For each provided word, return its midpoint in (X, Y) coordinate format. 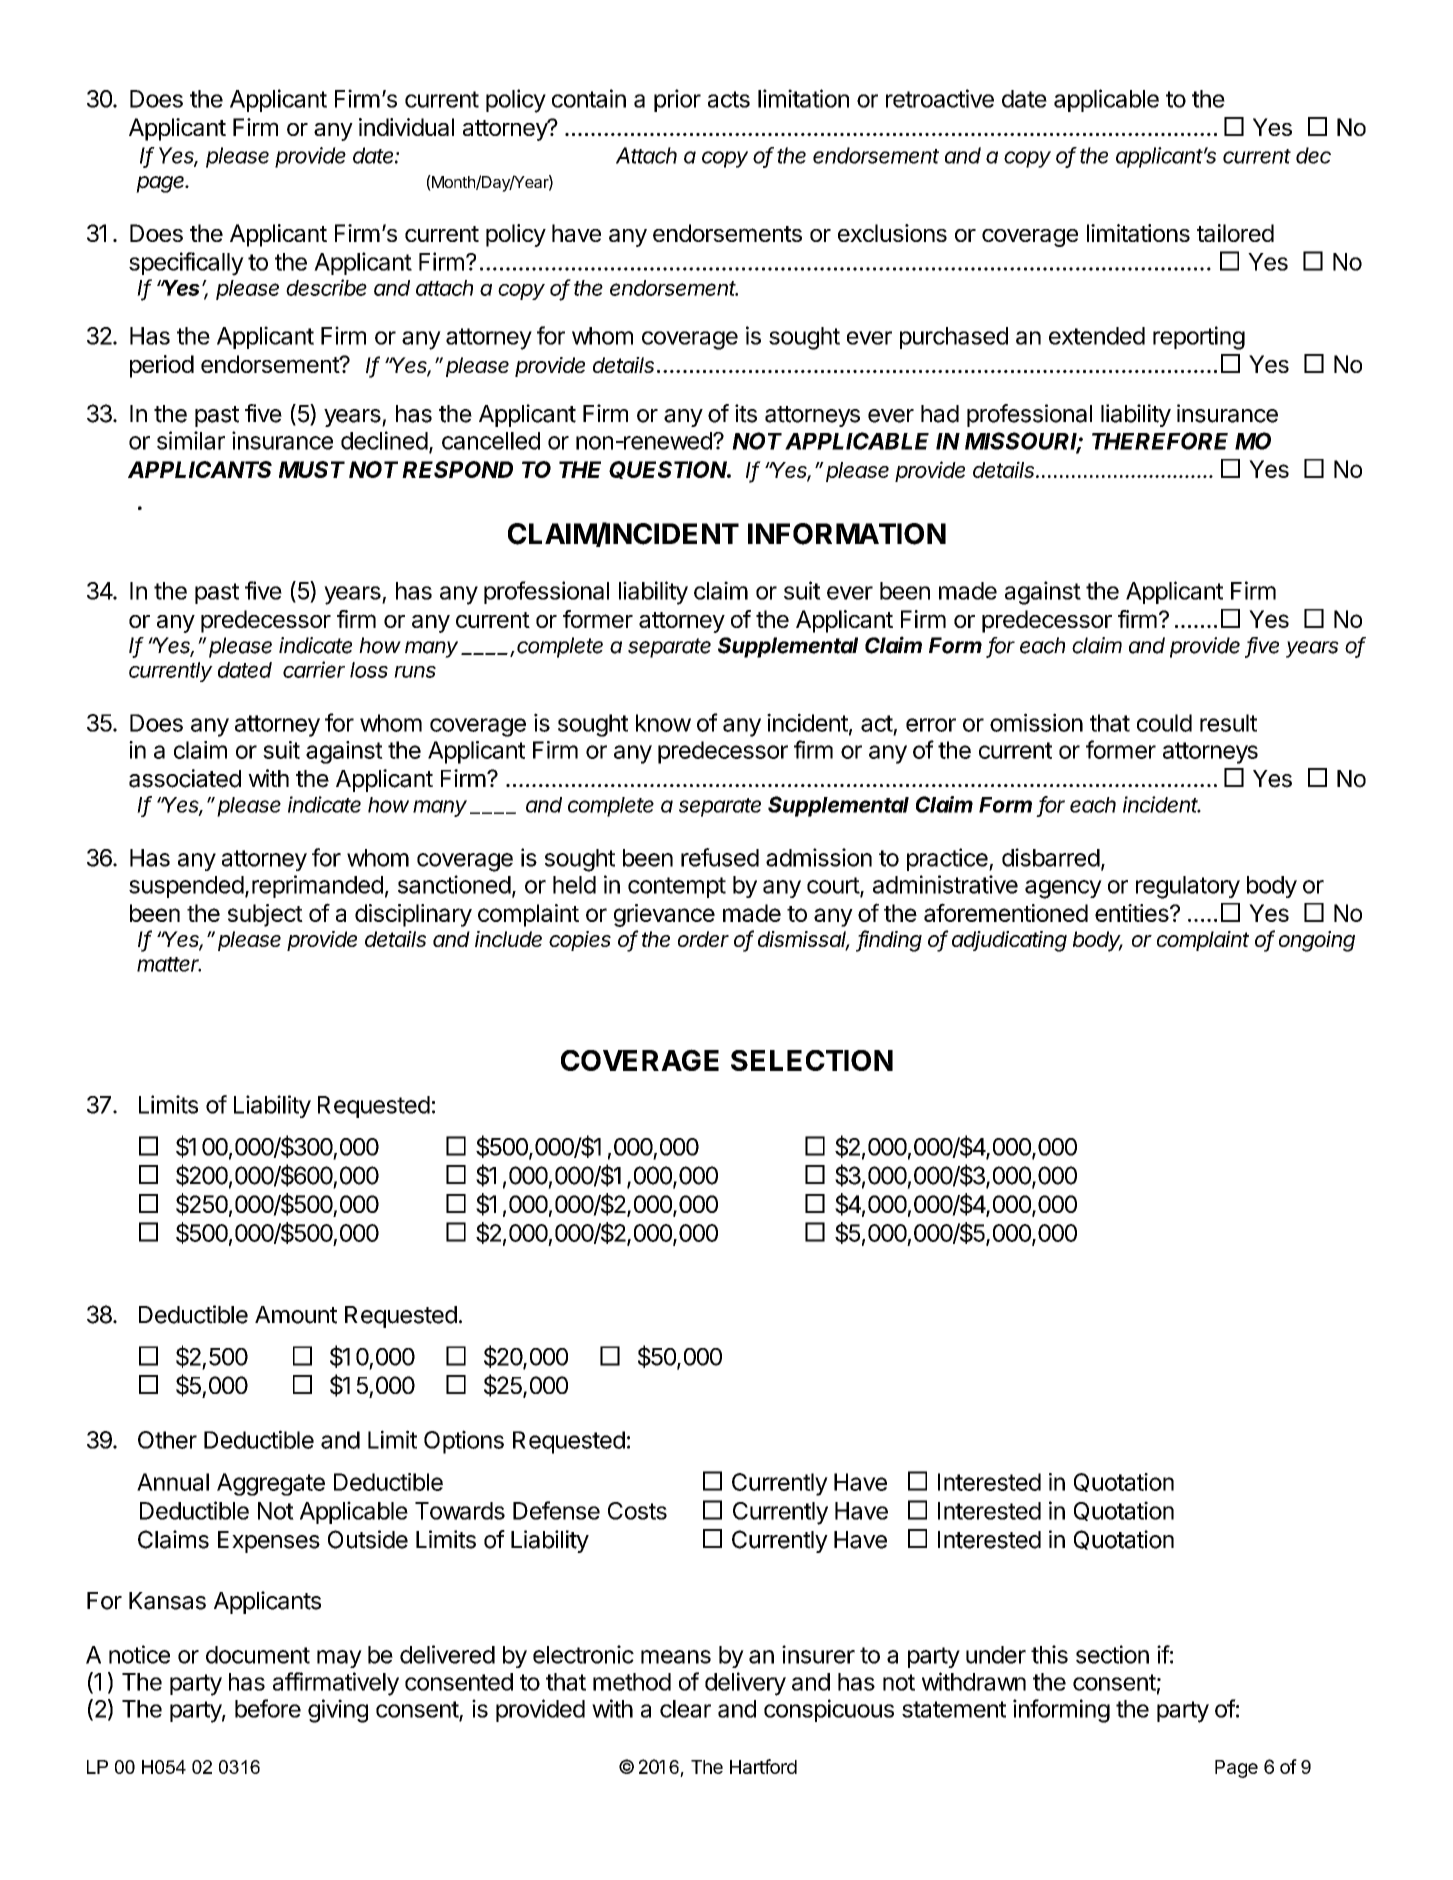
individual (406, 127)
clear (685, 1709)
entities (1133, 913)
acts (729, 99)
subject (265, 915)
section (1112, 1654)
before (268, 1708)
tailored (1235, 233)
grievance (664, 915)
